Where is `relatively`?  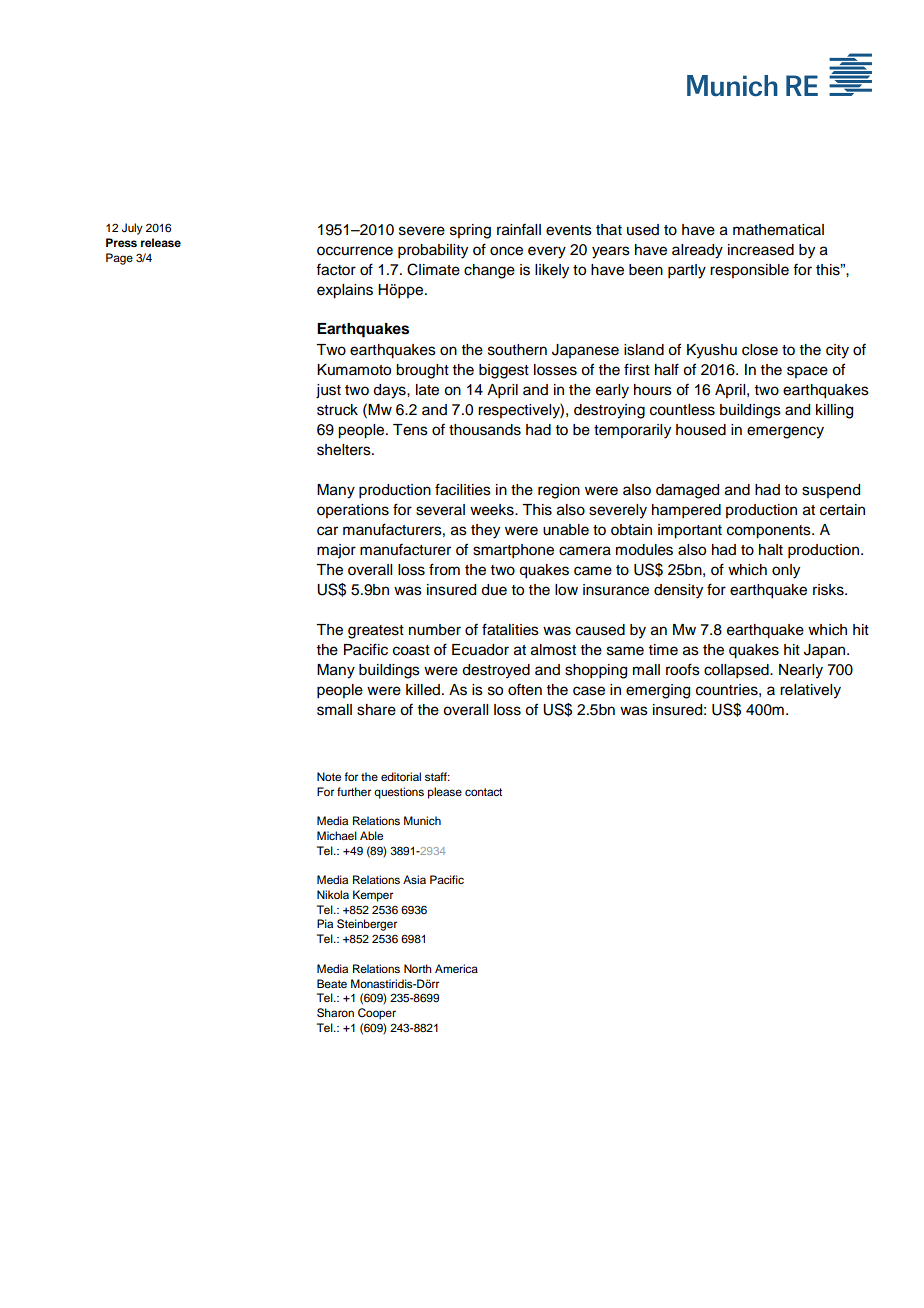 relatively is located at coordinates (810, 691).
